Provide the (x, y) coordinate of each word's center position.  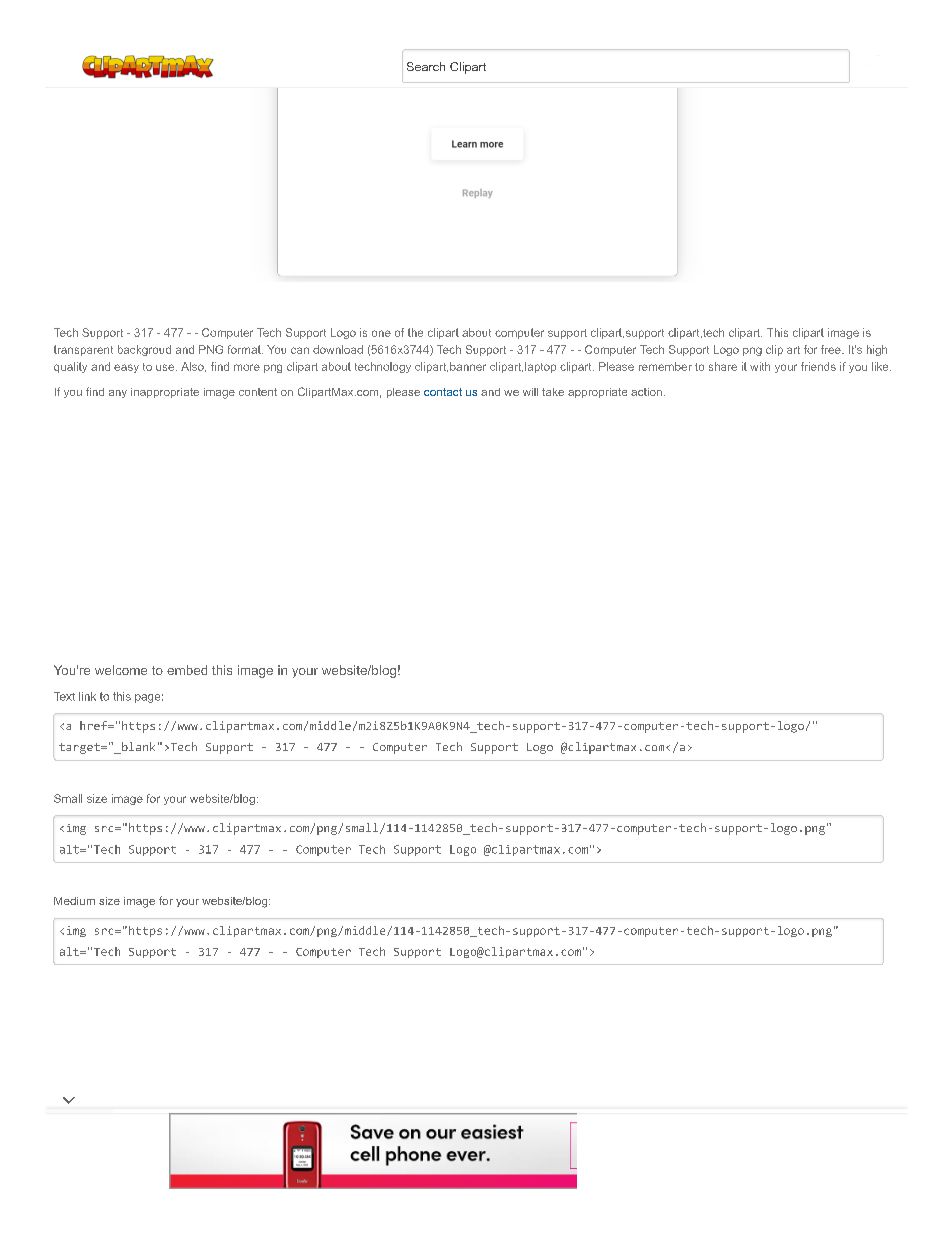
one (381, 333)
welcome (121, 670)
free (832, 349)
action (646, 392)
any (118, 394)
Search (426, 66)
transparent (83, 350)
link (87, 696)
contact (443, 392)
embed (187, 670)
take (553, 392)
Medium (74, 901)
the (415, 332)
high (877, 350)
